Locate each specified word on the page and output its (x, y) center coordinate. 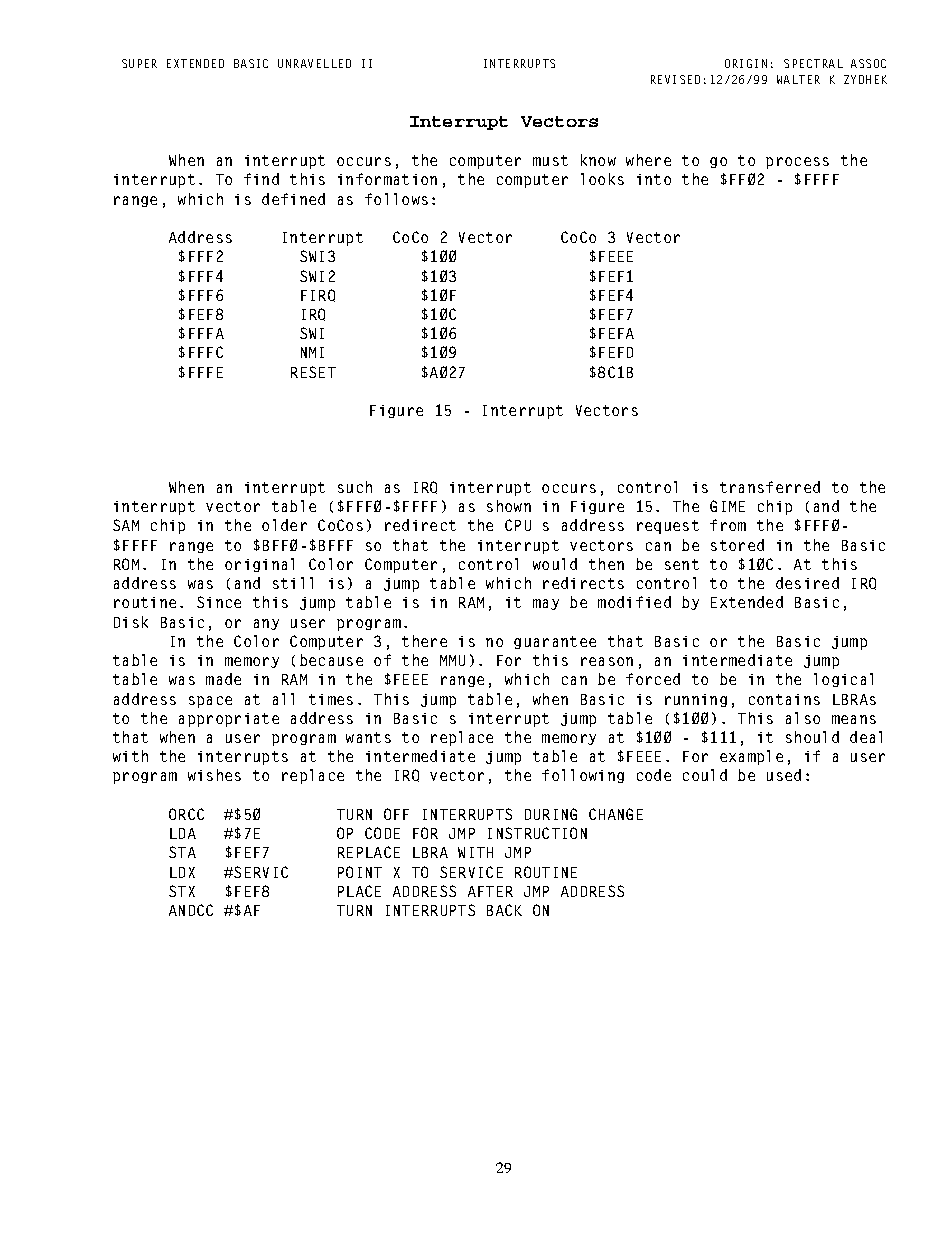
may (546, 604)
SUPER (139, 63)
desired (807, 583)
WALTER (798, 79)
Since (219, 602)
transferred (770, 487)
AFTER (490, 891)
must (550, 160)
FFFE (206, 372)
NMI (312, 352)
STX (182, 891)
